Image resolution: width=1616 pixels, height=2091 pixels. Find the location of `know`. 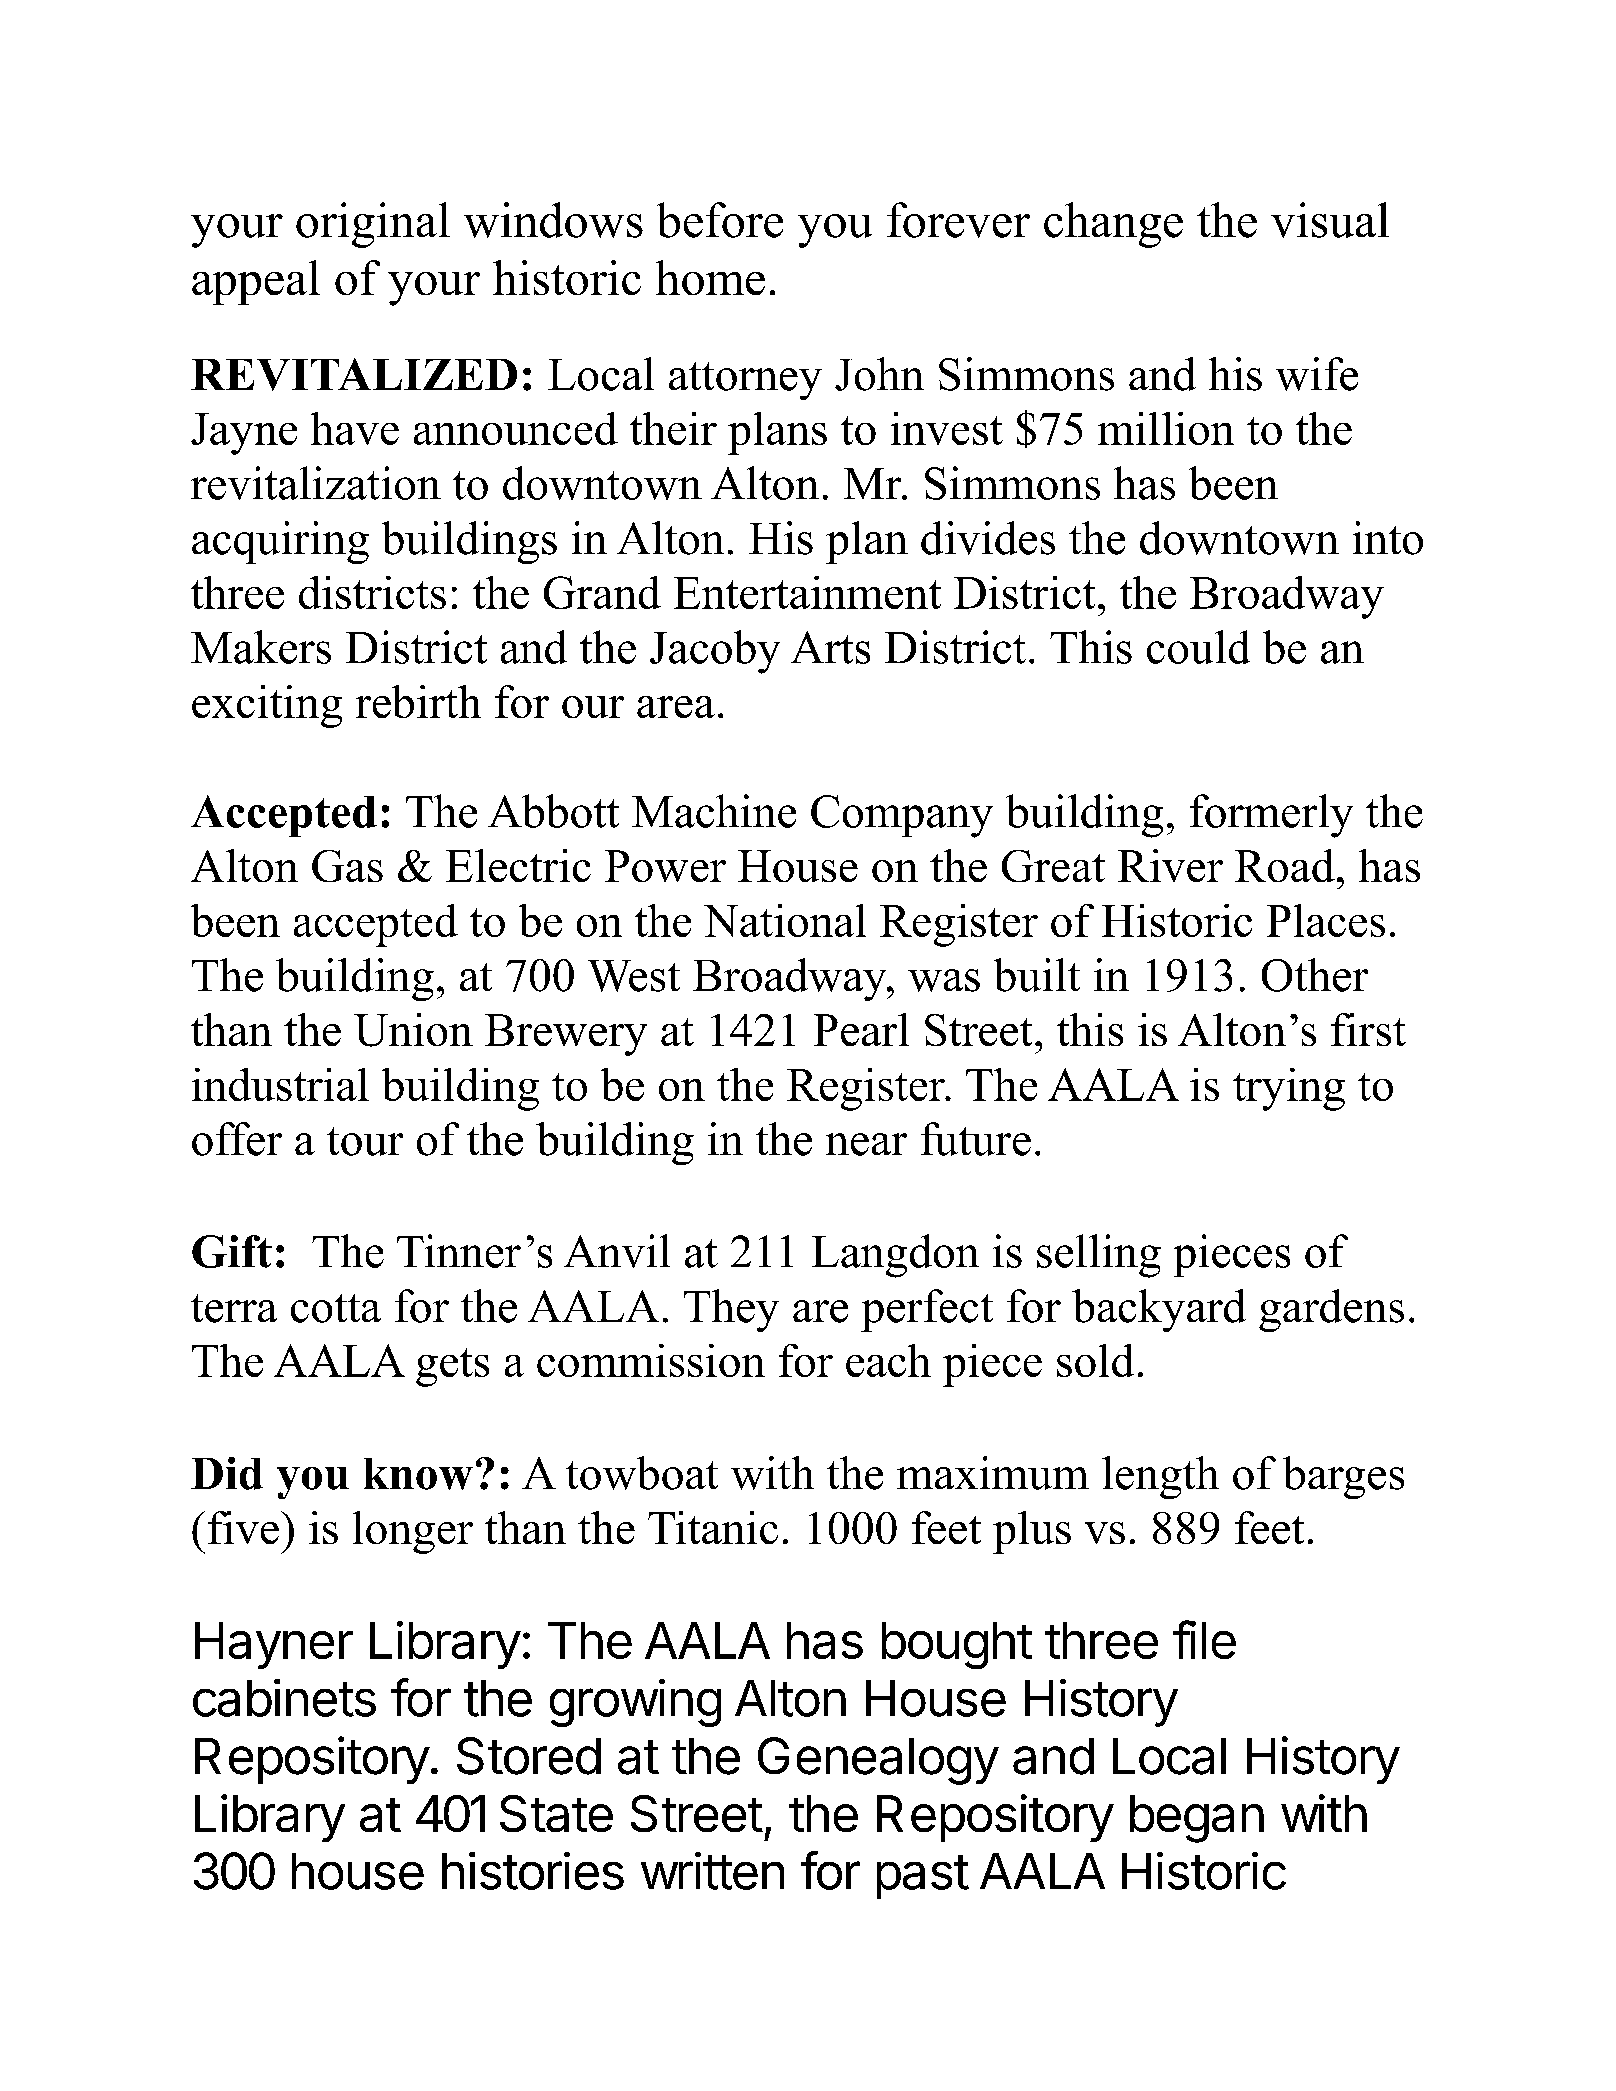

know is located at coordinates (418, 1474).
